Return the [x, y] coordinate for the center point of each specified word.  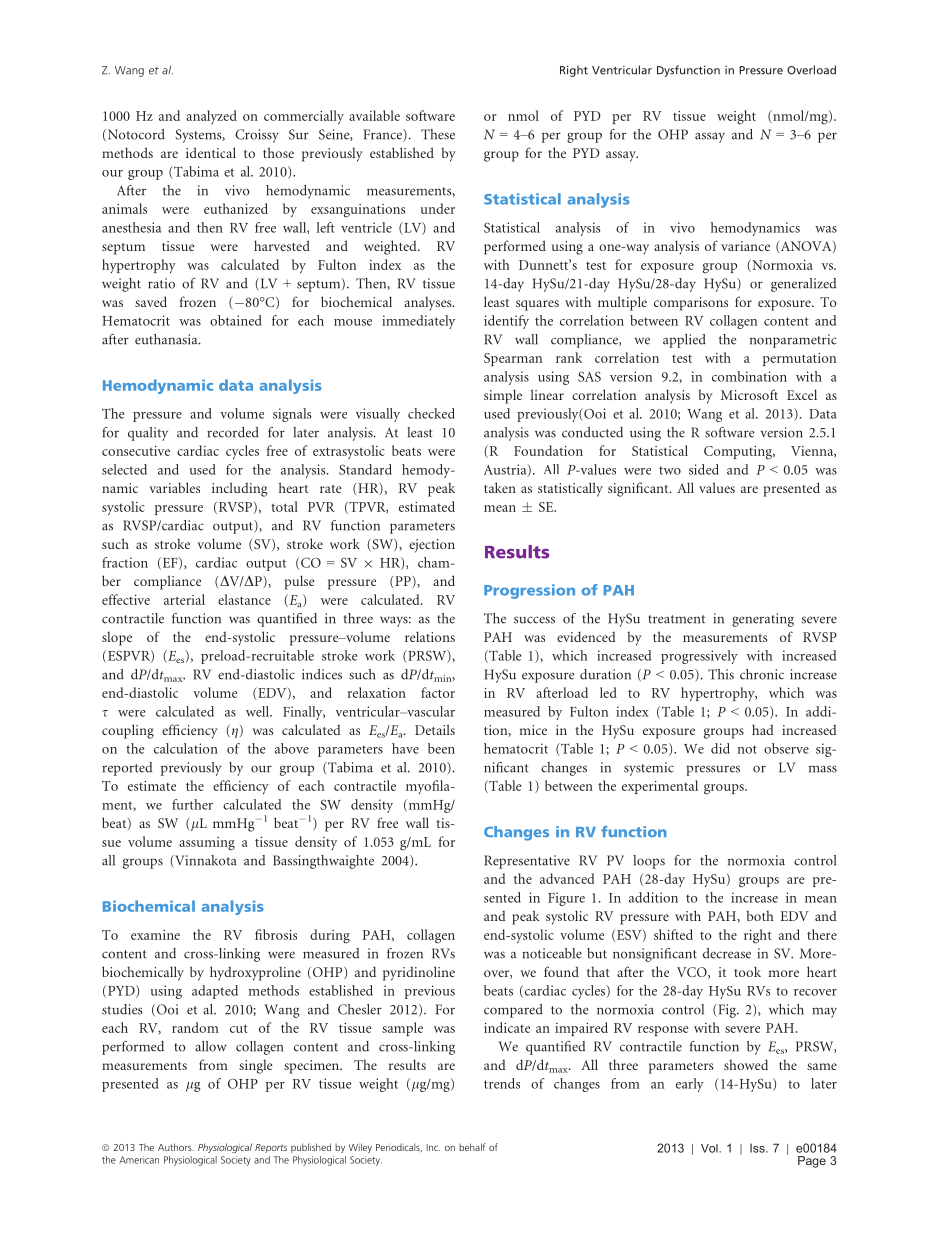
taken [500, 487]
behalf [472, 1147]
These [438, 134]
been [441, 748]
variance [745, 246]
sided [704, 469]
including [240, 489]
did [720, 748]
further [192, 804]
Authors [176, 1147]
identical [211, 152]
